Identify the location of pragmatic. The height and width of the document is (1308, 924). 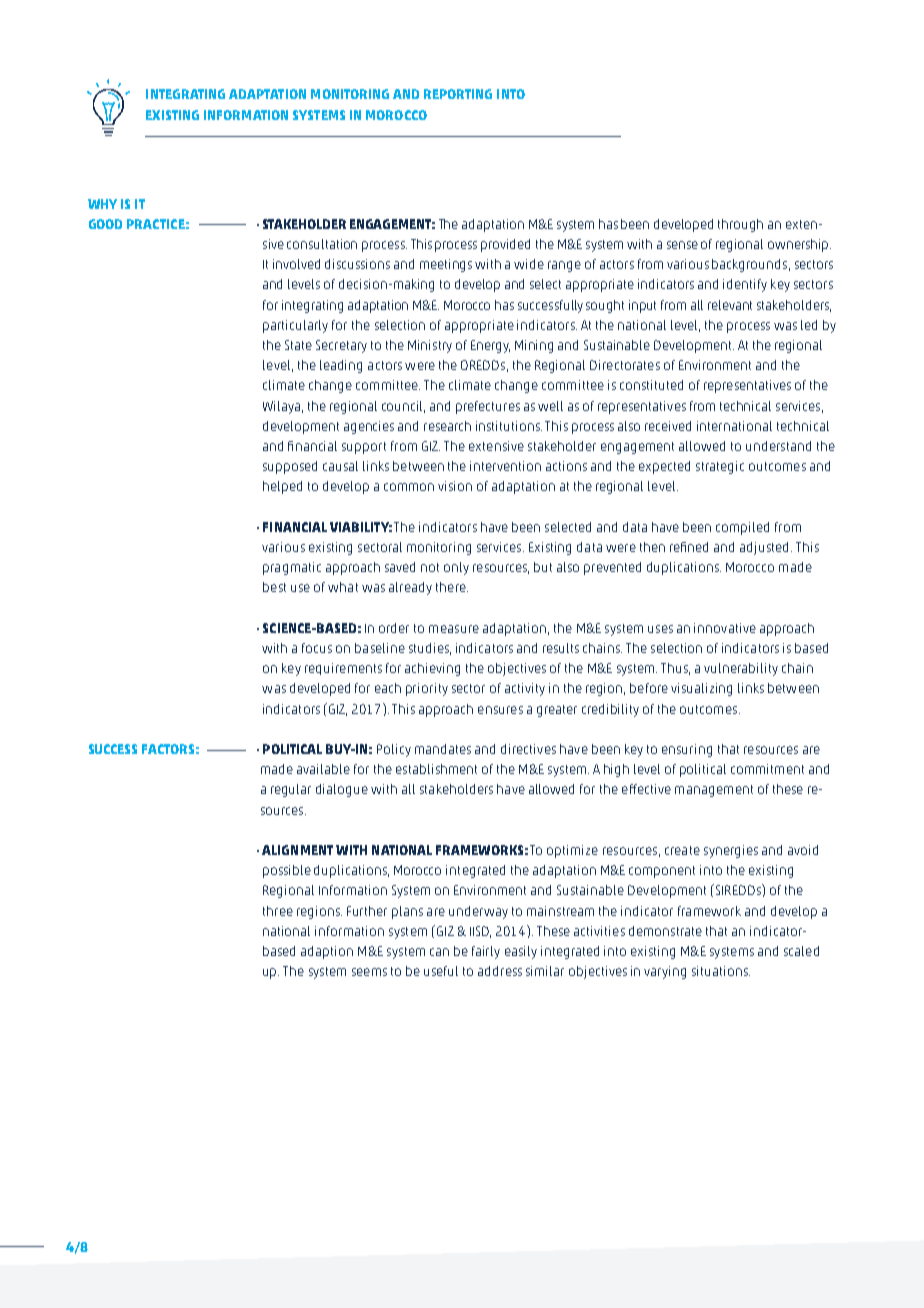
(292, 568).
